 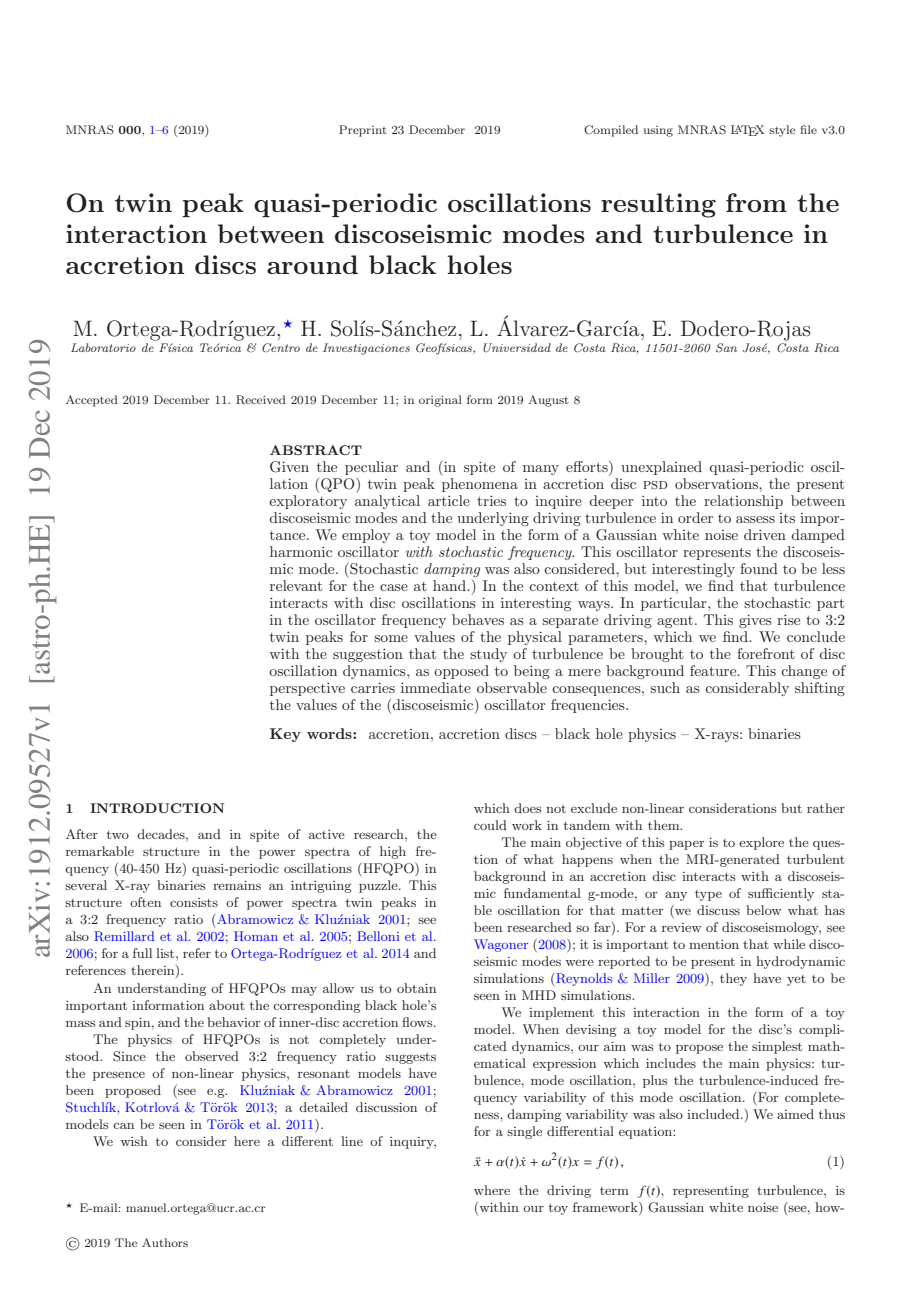 What do you see at coordinates (363, 131) in the screenshot?
I see `Preprint` at bounding box center [363, 131].
